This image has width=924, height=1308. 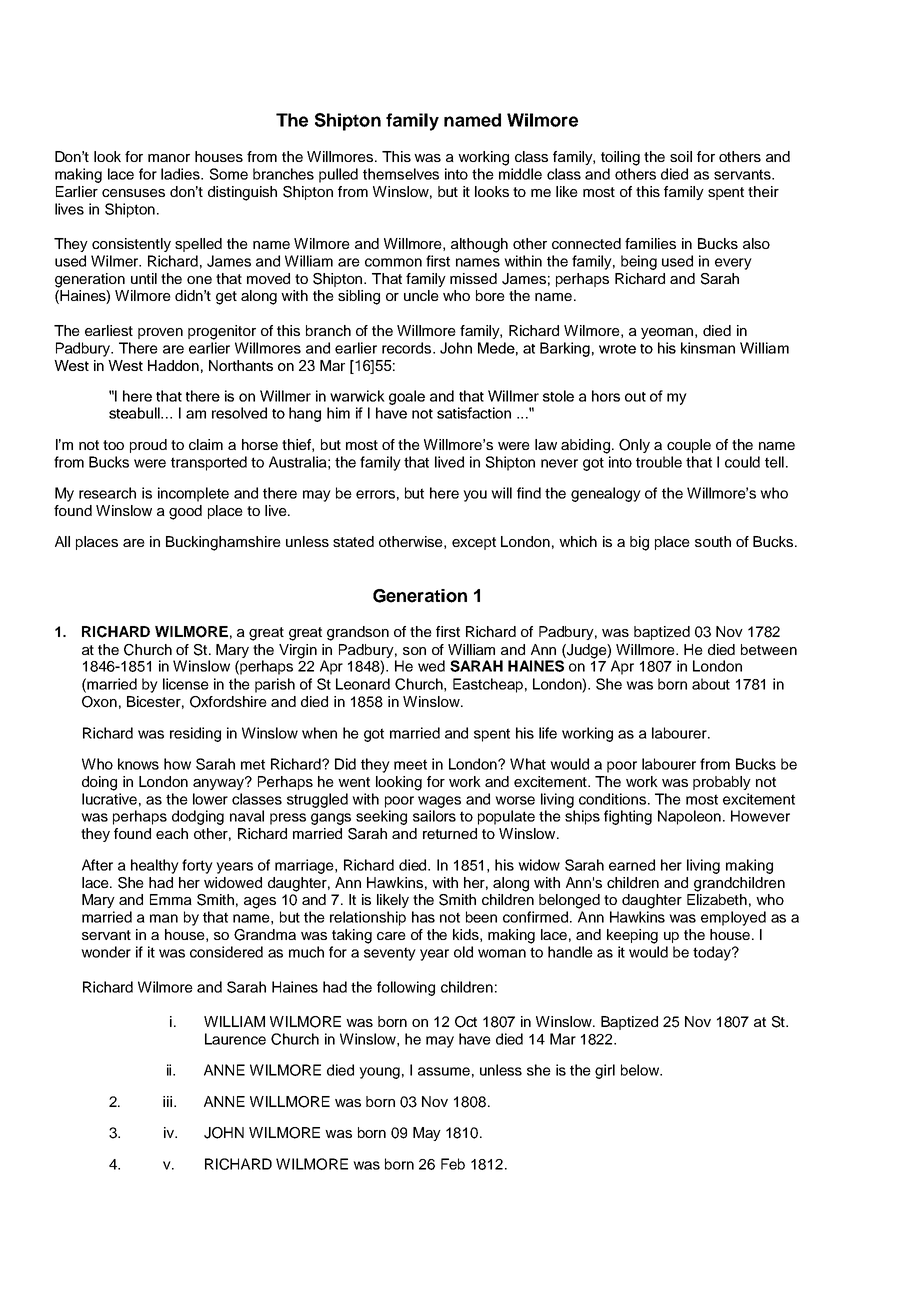 I want to click on errors, so click(x=375, y=494).
